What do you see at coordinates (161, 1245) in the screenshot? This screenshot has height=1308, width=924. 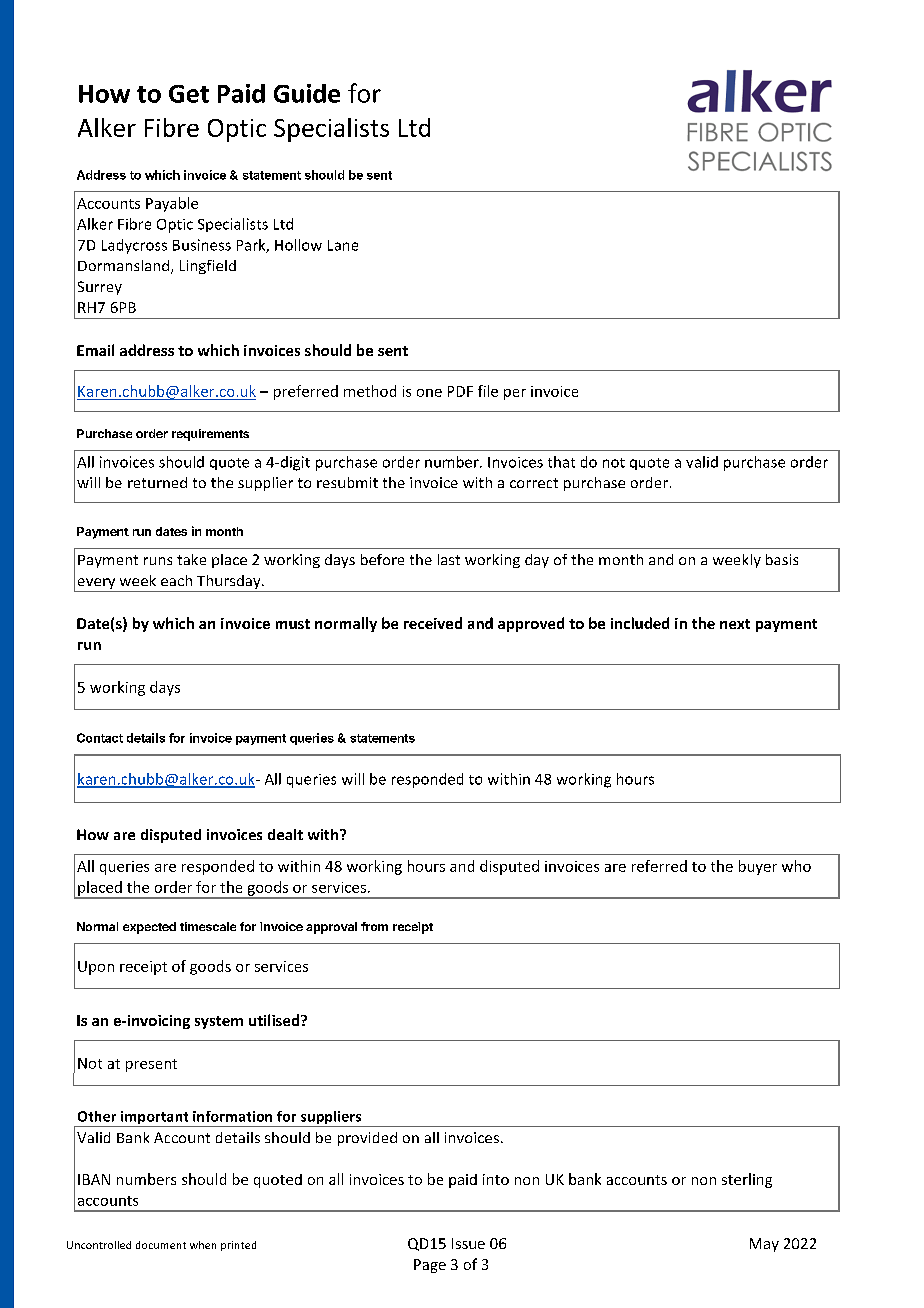 I see `document` at bounding box center [161, 1245].
